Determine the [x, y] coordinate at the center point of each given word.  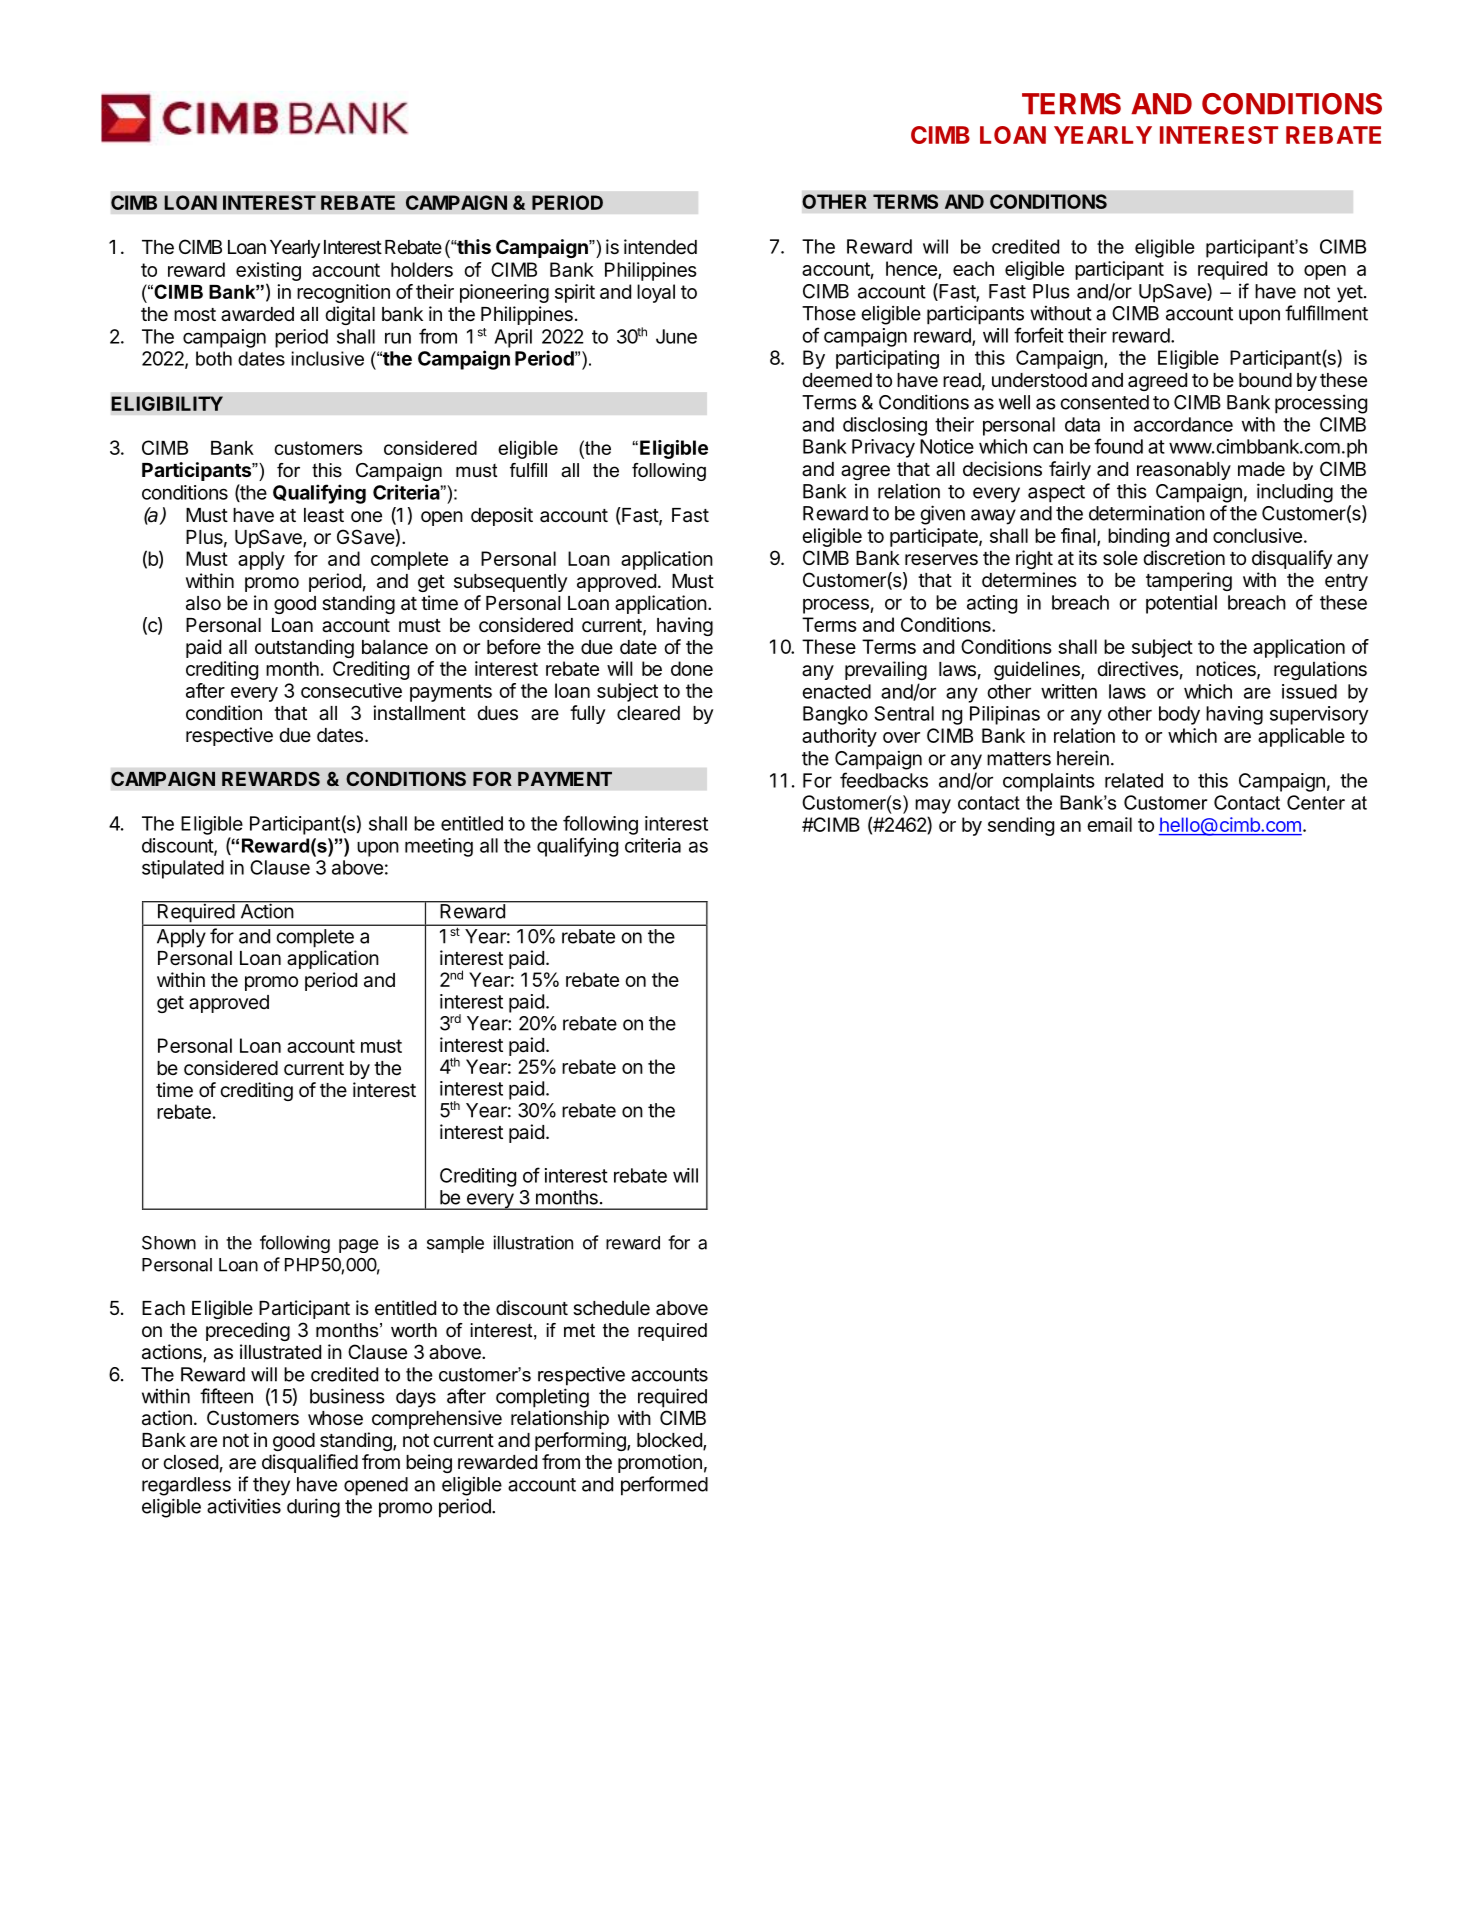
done [692, 668]
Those [829, 313]
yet [1350, 294]
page [359, 1246]
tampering [1189, 581]
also [203, 603]
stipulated [183, 869]
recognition [343, 293]
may [933, 806]
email [1109, 824]
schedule [611, 1308]
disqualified [310, 1463]
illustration [533, 1242]
